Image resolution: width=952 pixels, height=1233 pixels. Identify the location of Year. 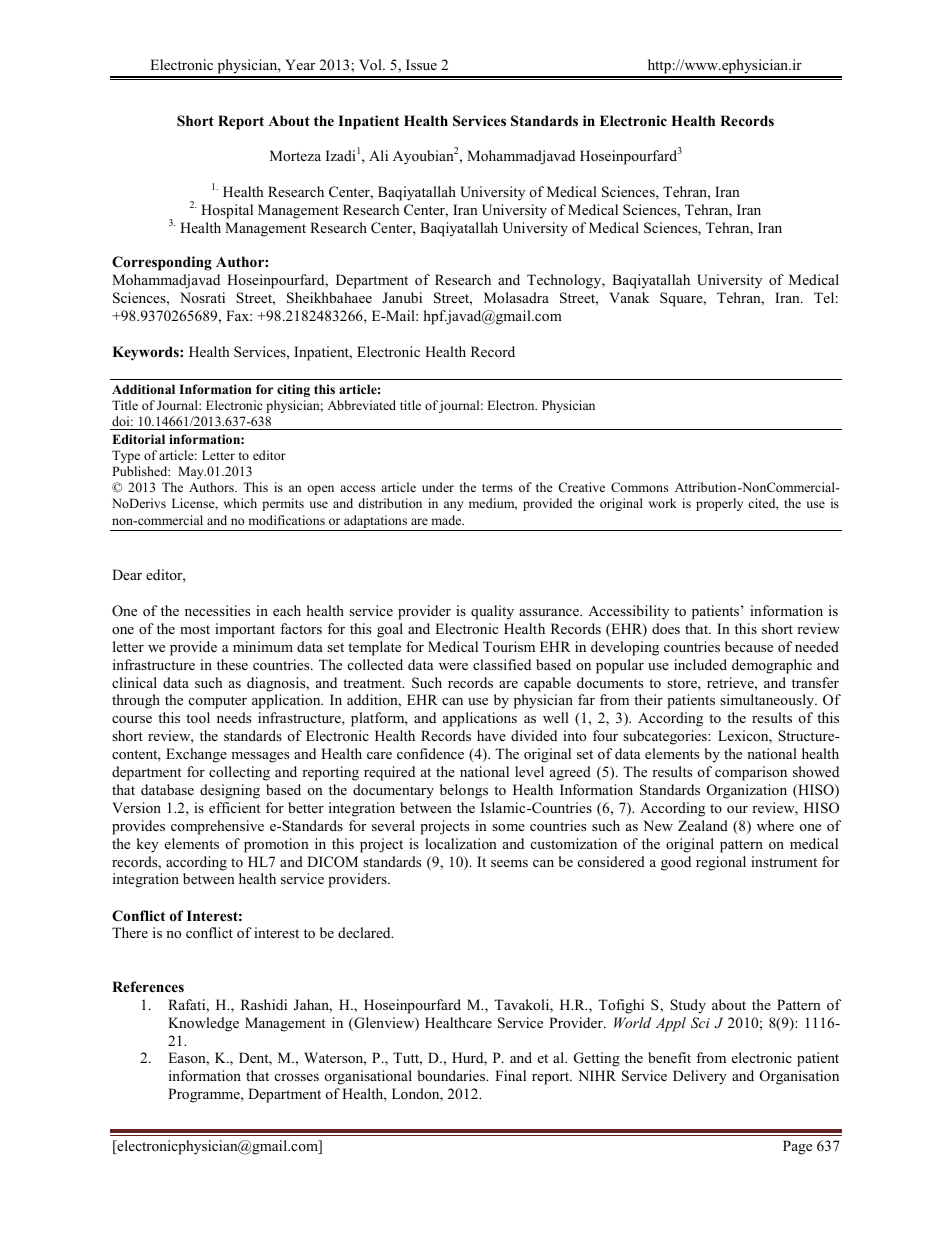
(300, 64).
